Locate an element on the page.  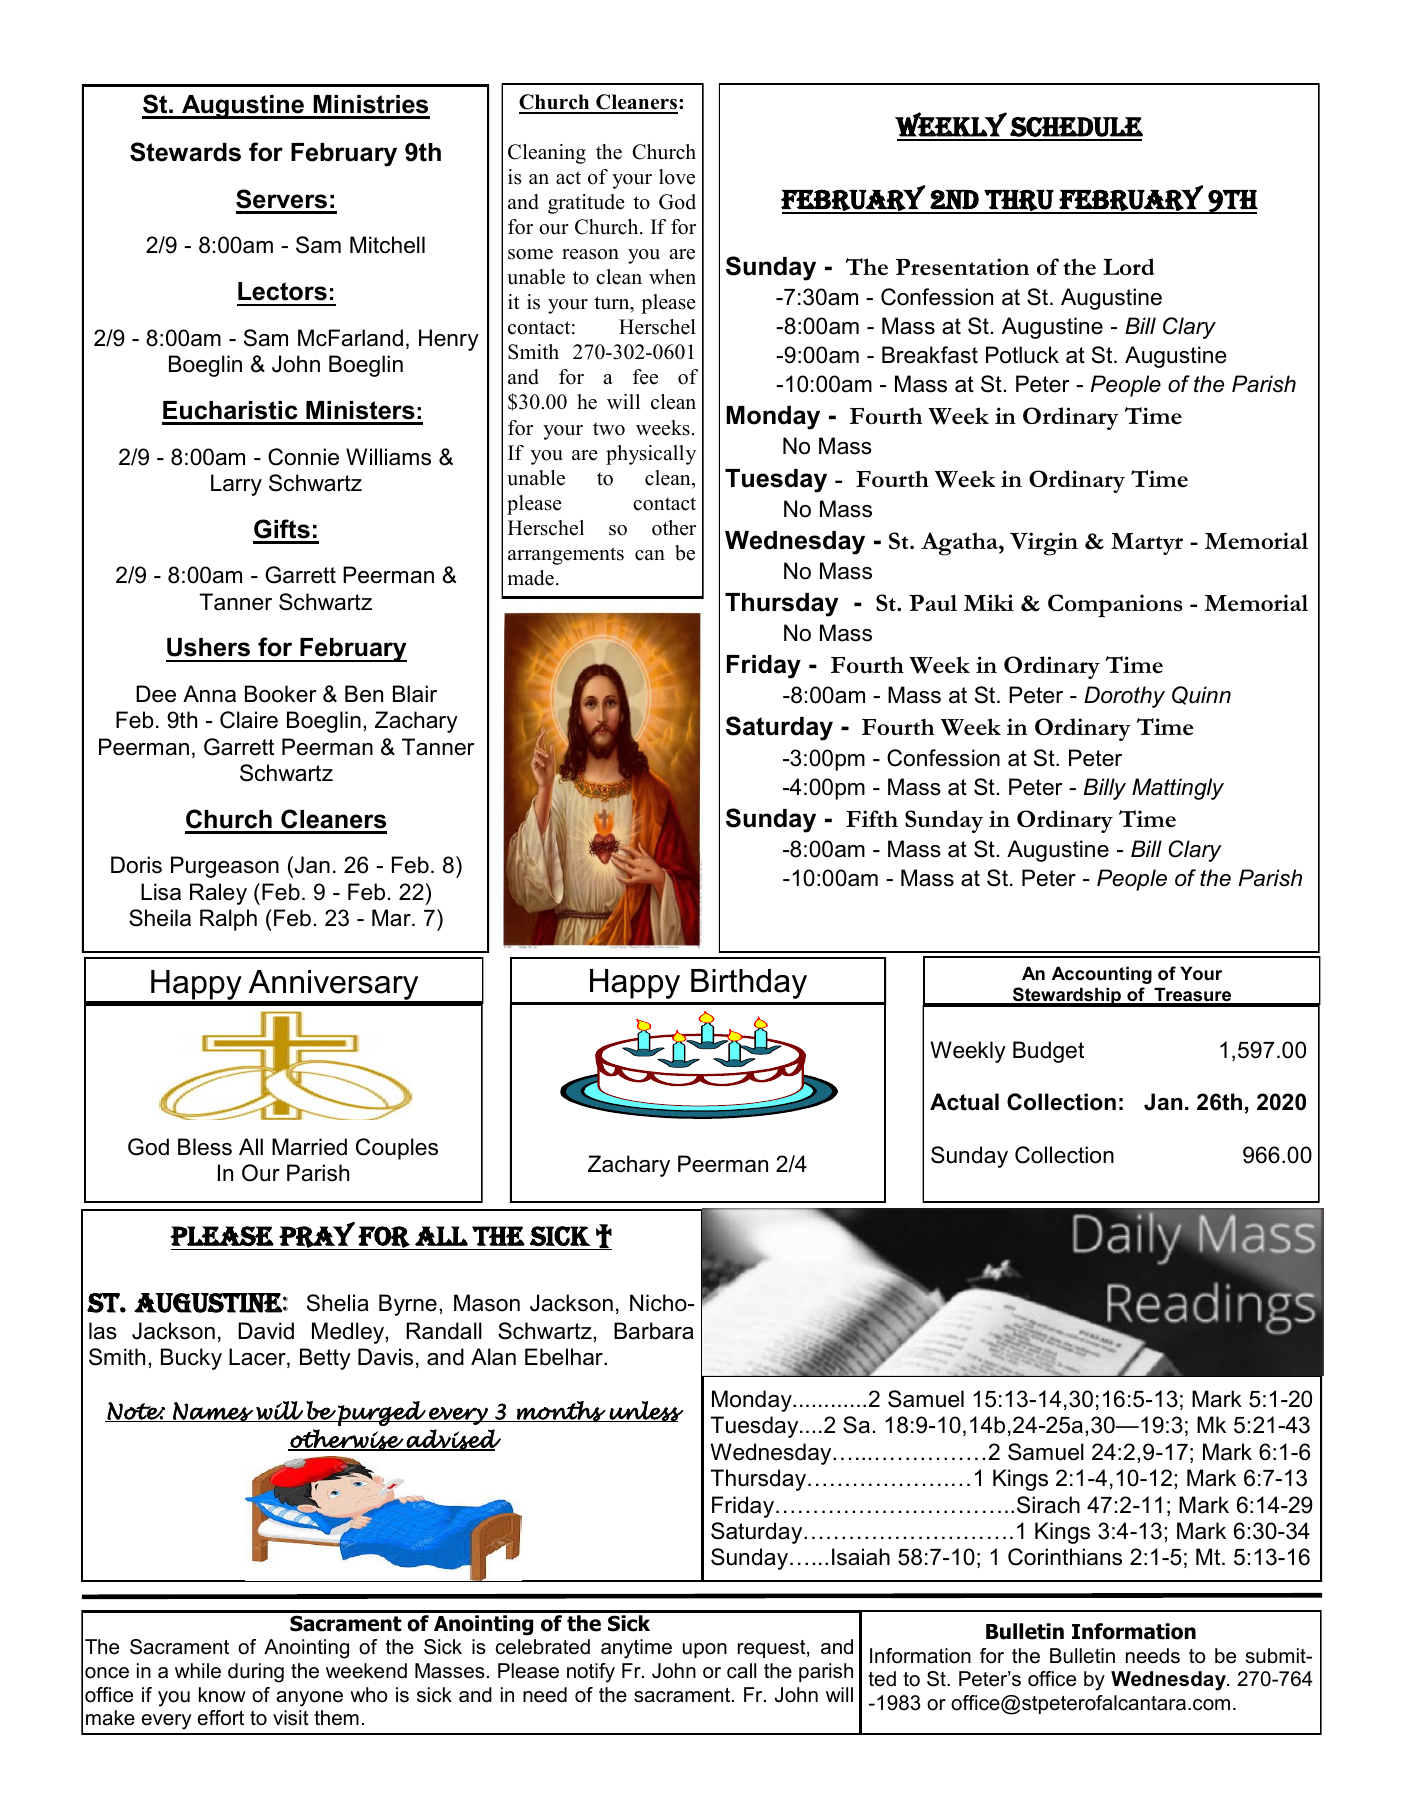
upon is located at coordinates (705, 1650).
